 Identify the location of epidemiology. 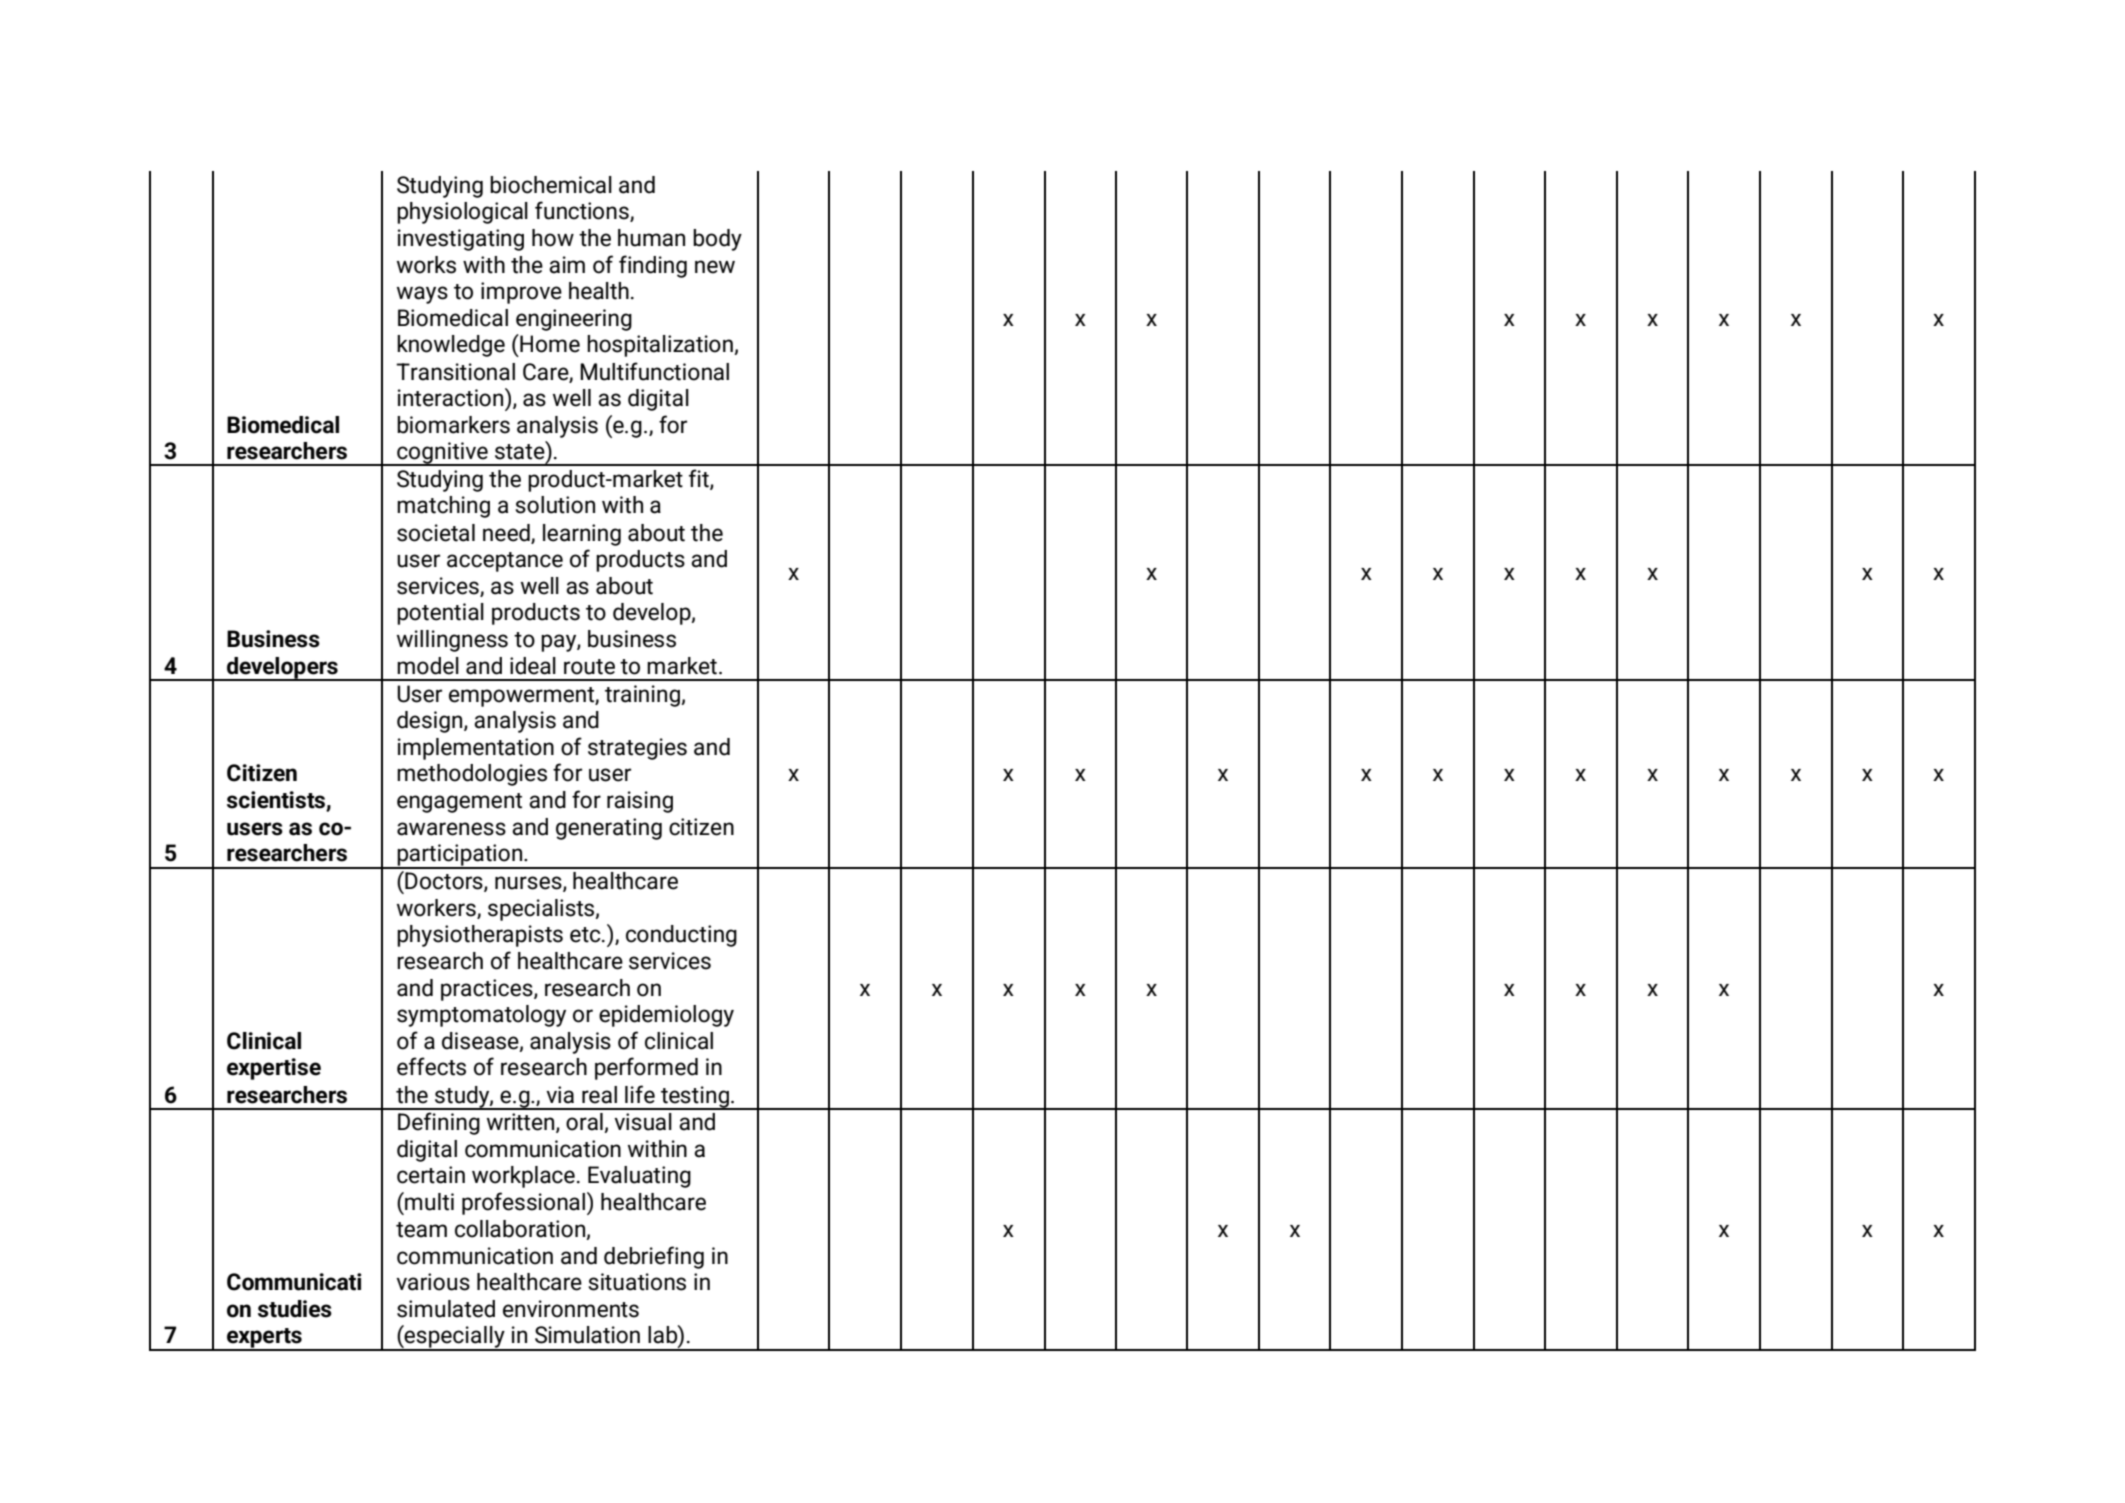
(666, 1016).
